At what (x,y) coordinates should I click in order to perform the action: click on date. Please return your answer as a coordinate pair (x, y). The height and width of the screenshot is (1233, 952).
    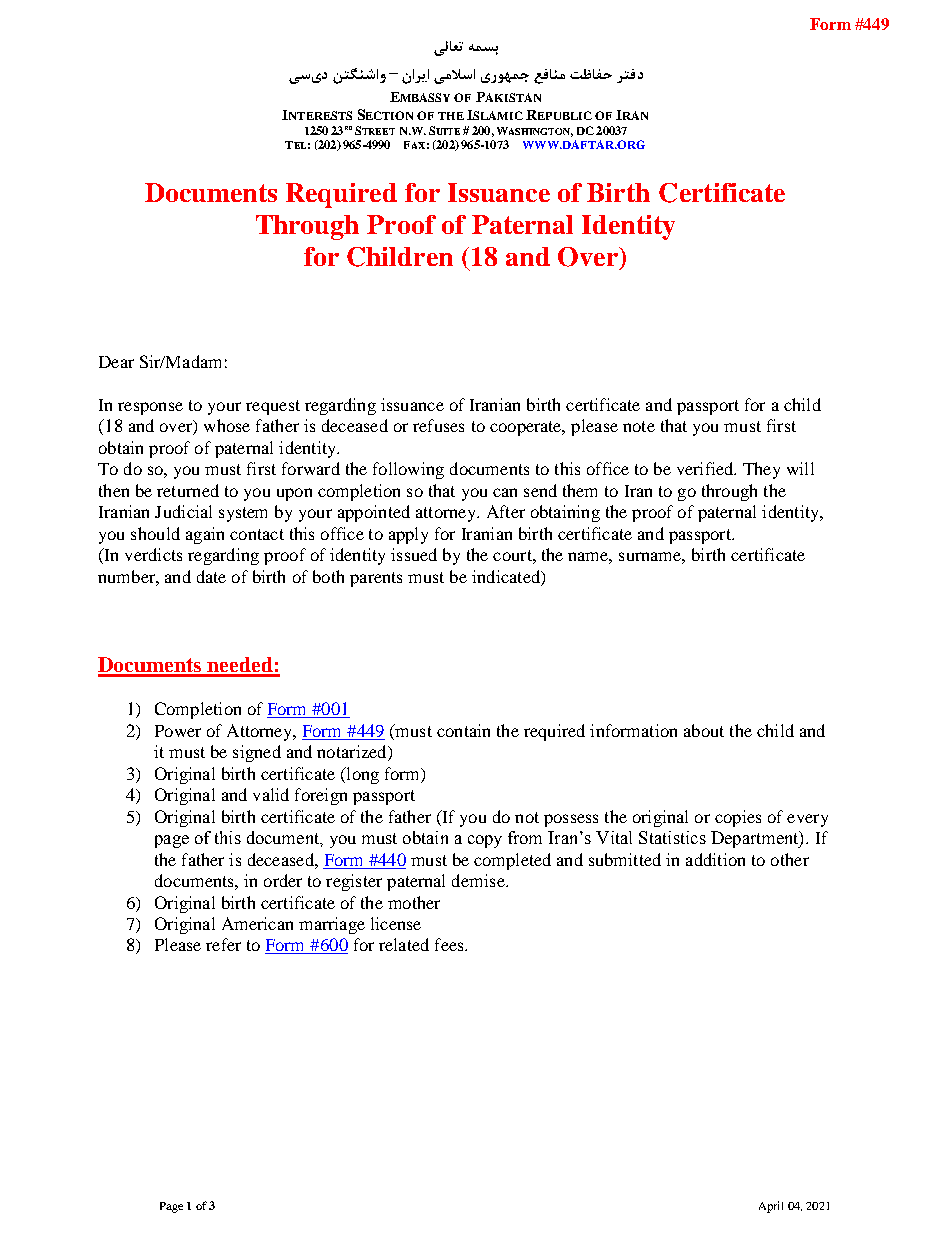
    Looking at the image, I should click on (211, 576).
